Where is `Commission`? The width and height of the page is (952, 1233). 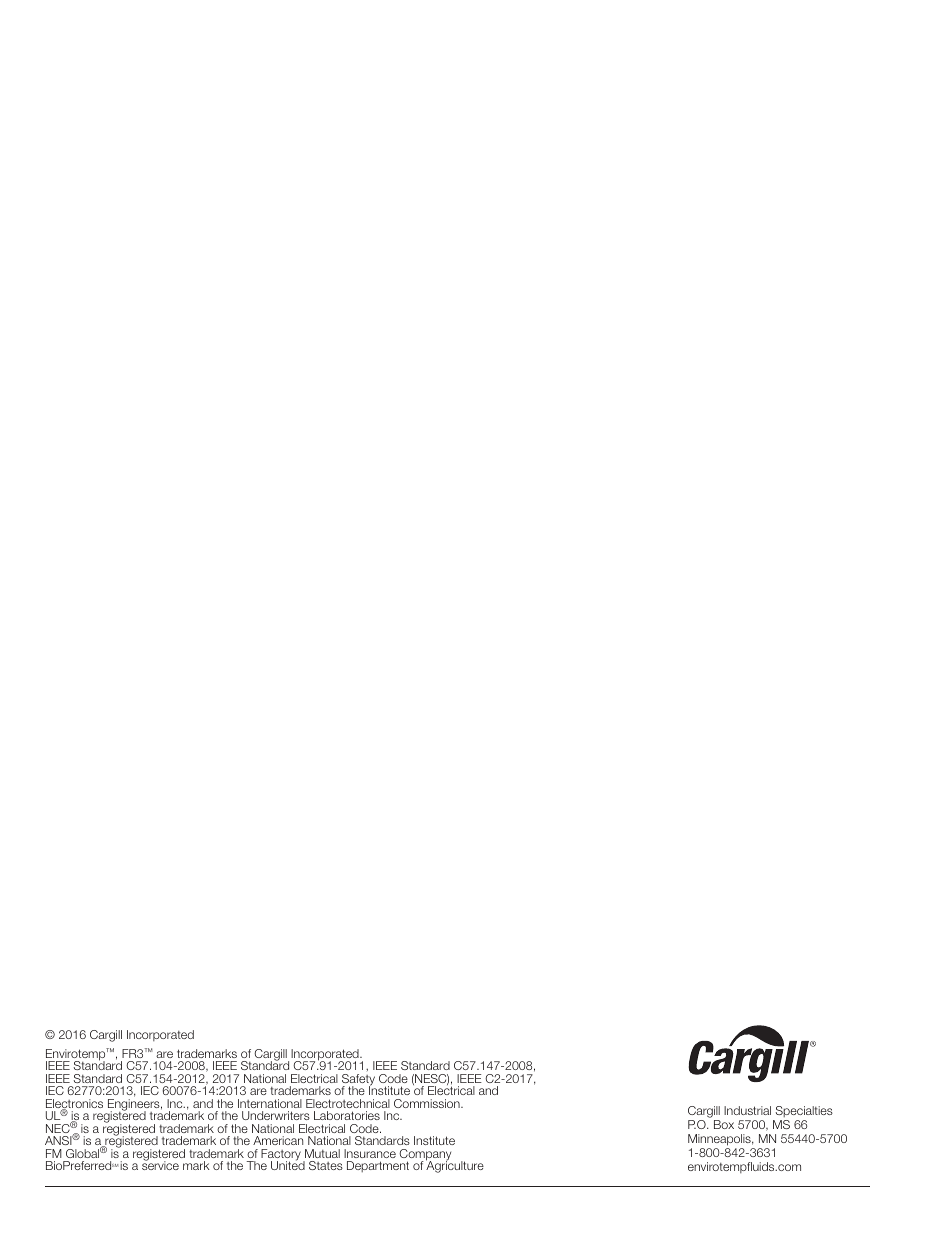
Commission is located at coordinates (428, 1103).
